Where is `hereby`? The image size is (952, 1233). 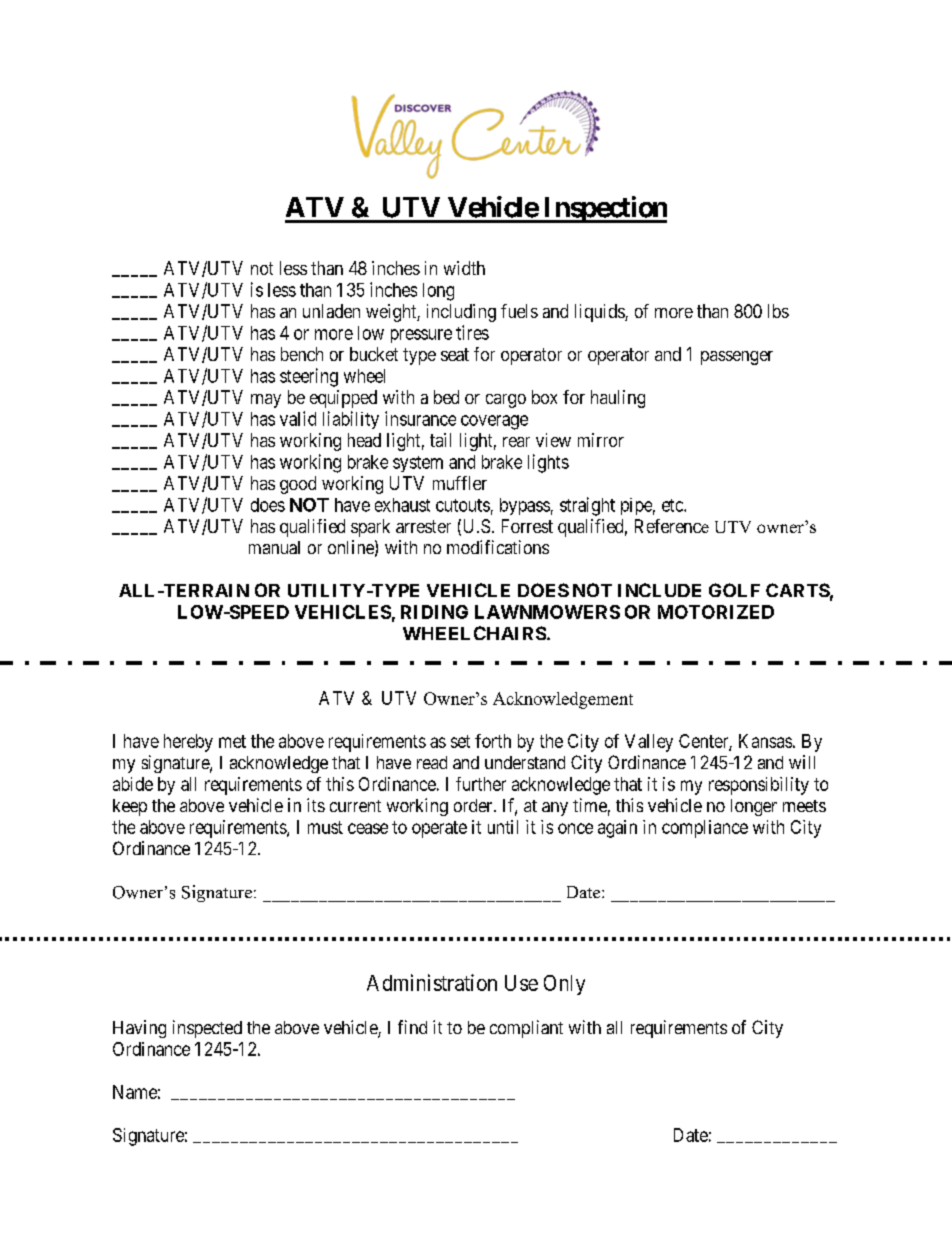
hereby is located at coordinates (188, 743).
